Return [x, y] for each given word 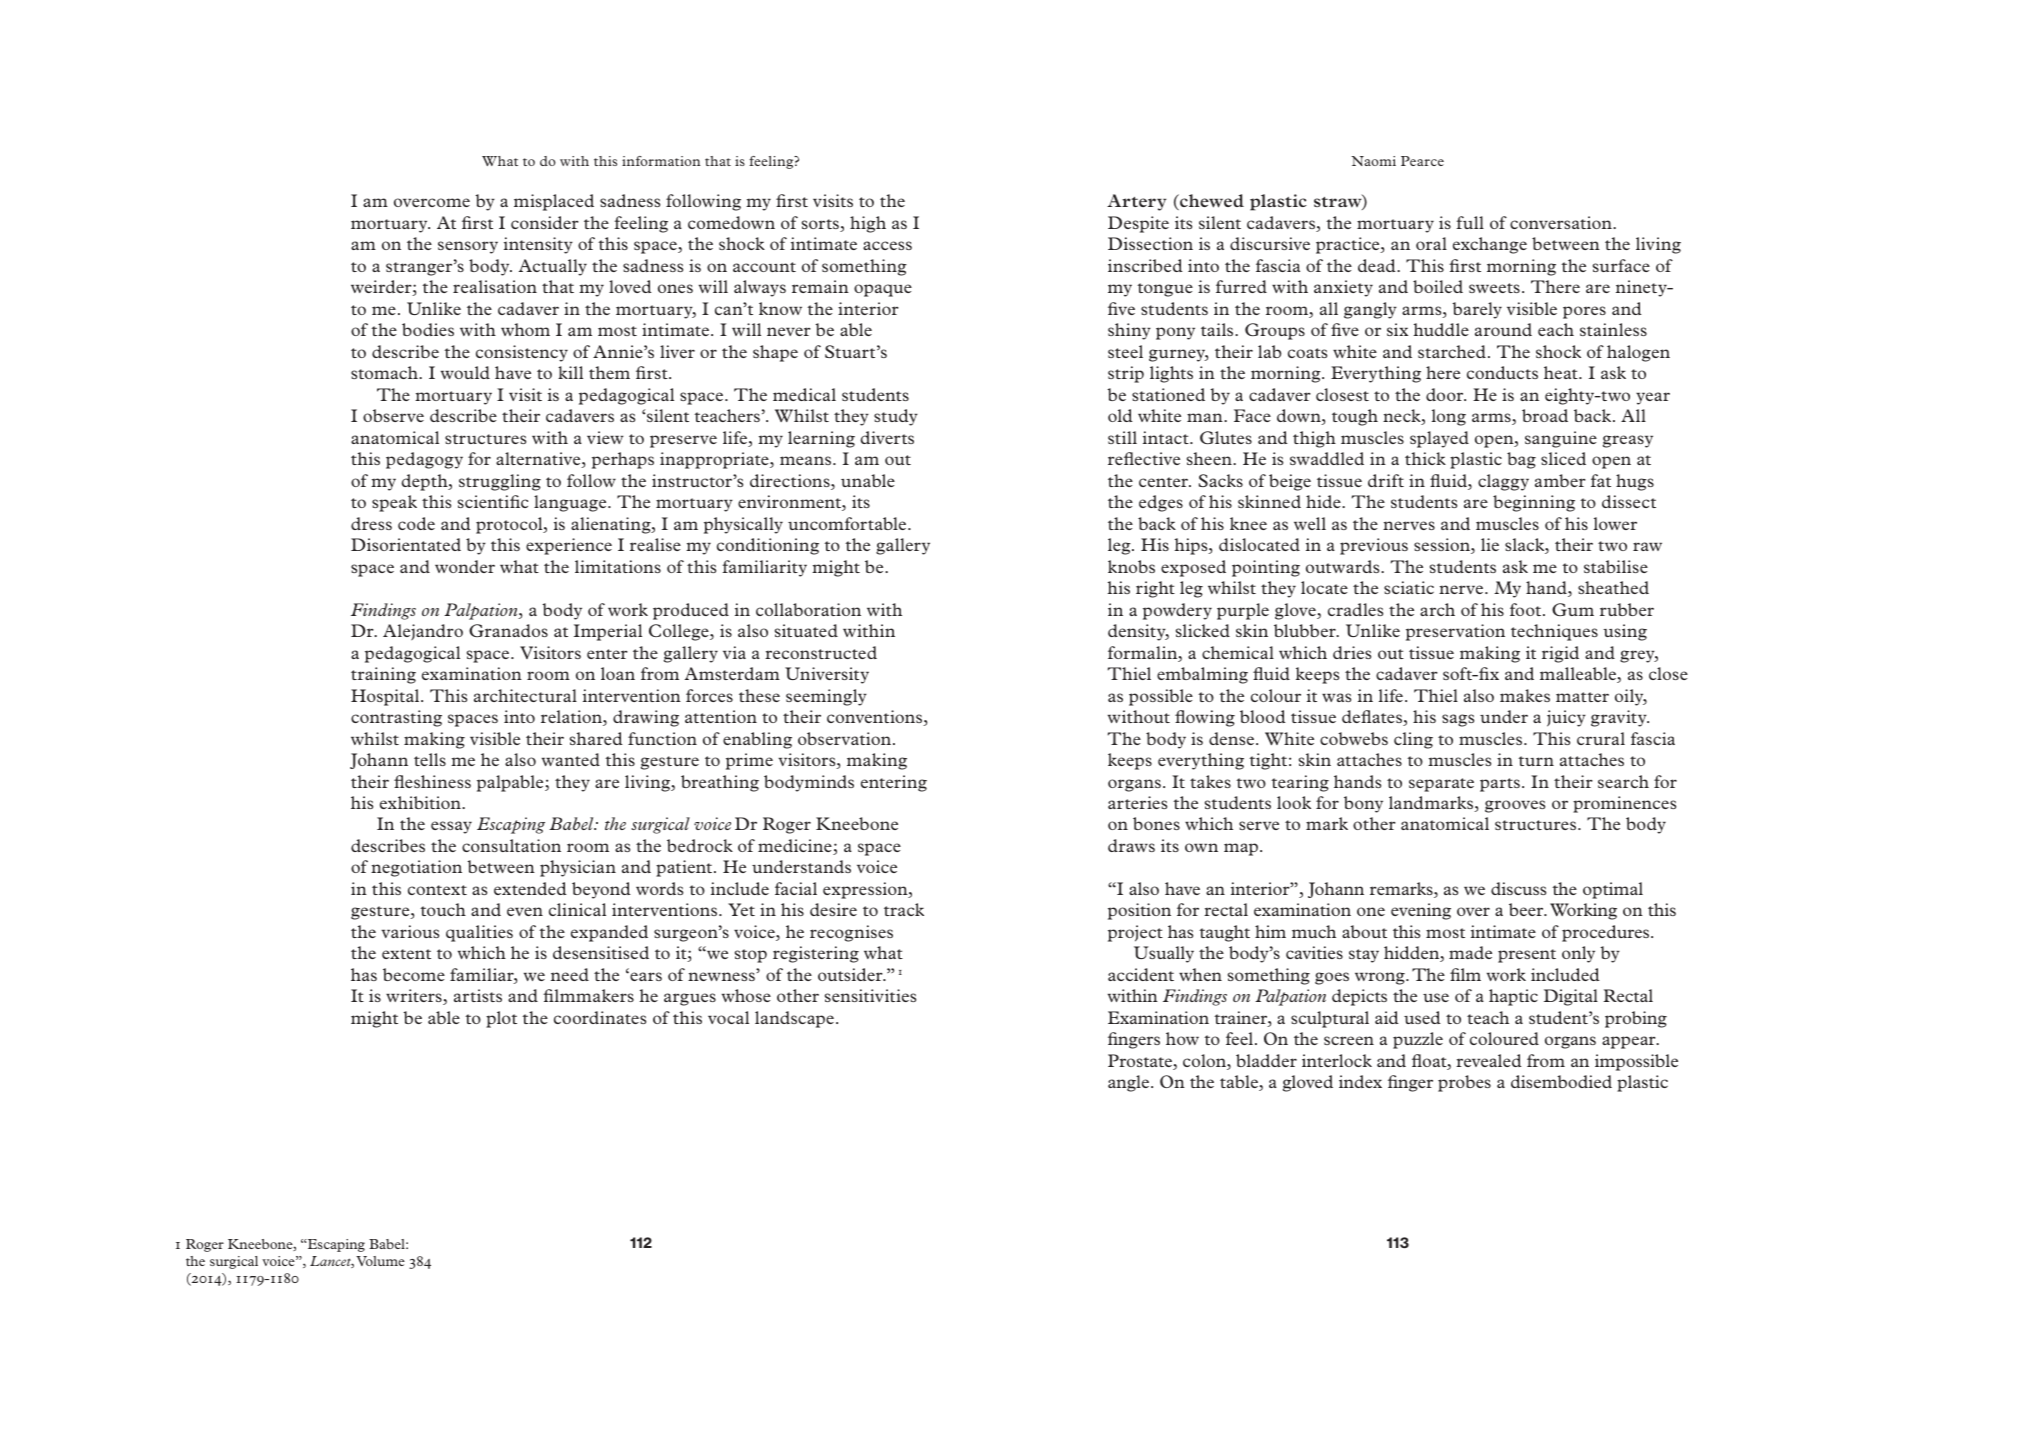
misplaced [554, 202]
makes [1525, 695]
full [1470, 222]
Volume [380, 1261]
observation [844, 738]
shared [596, 738]
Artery [1137, 202]
